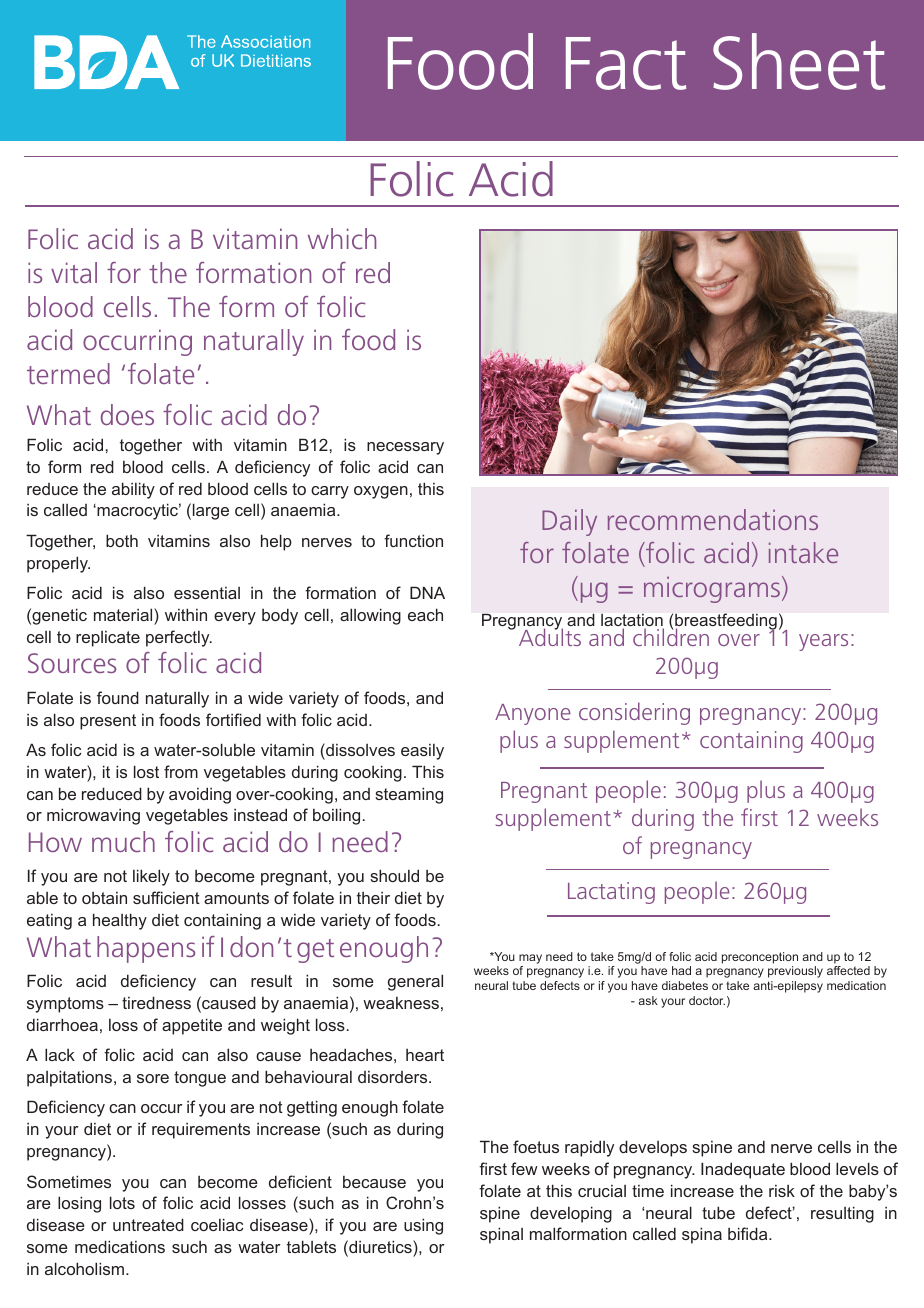  Describe the element at coordinates (799, 61) in the screenshot. I see `Sheet` at that location.
